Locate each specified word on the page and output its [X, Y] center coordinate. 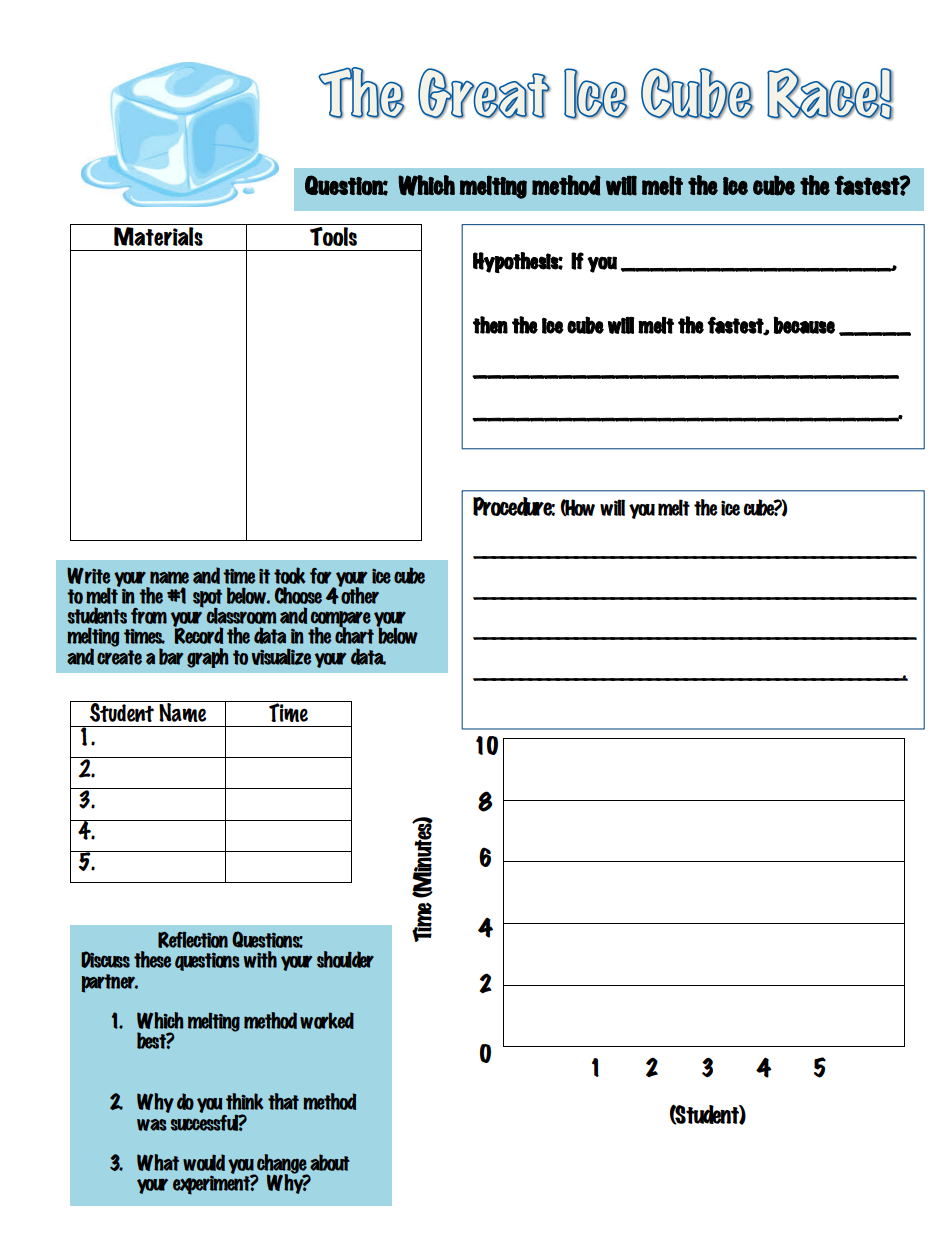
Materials [158, 235]
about [330, 1162]
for [321, 576]
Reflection [193, 940]
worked [327, 1020]
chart [354, 634]
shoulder [345, 959]
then [490, 325]
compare [341, 620]
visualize [282, 656]
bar [171, 656]
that [283, 1101]
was [152, 1125]
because [804, 325]
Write [89, 575]
